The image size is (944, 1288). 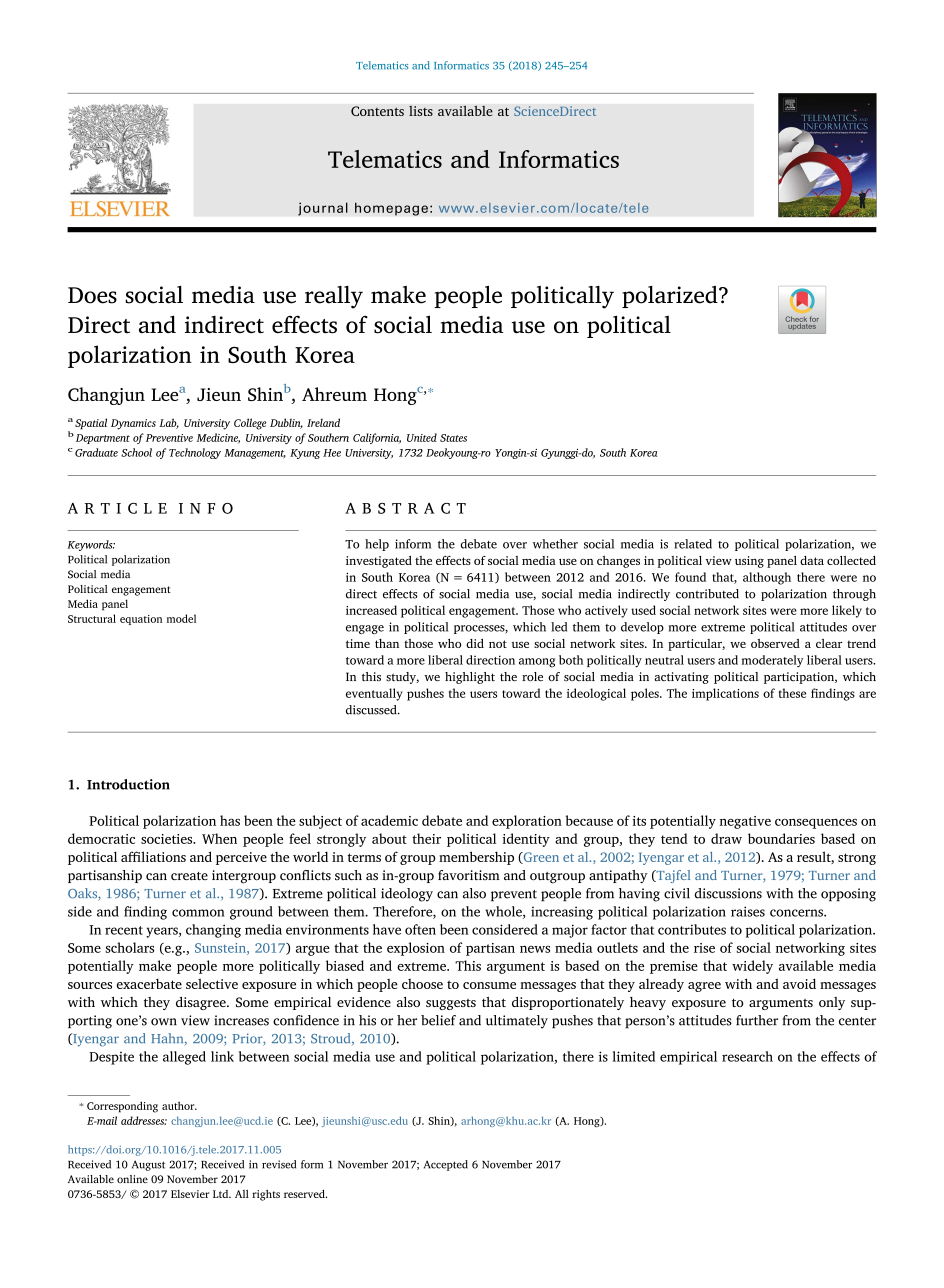 I want to click on author, so click(x=179, y=1105).
